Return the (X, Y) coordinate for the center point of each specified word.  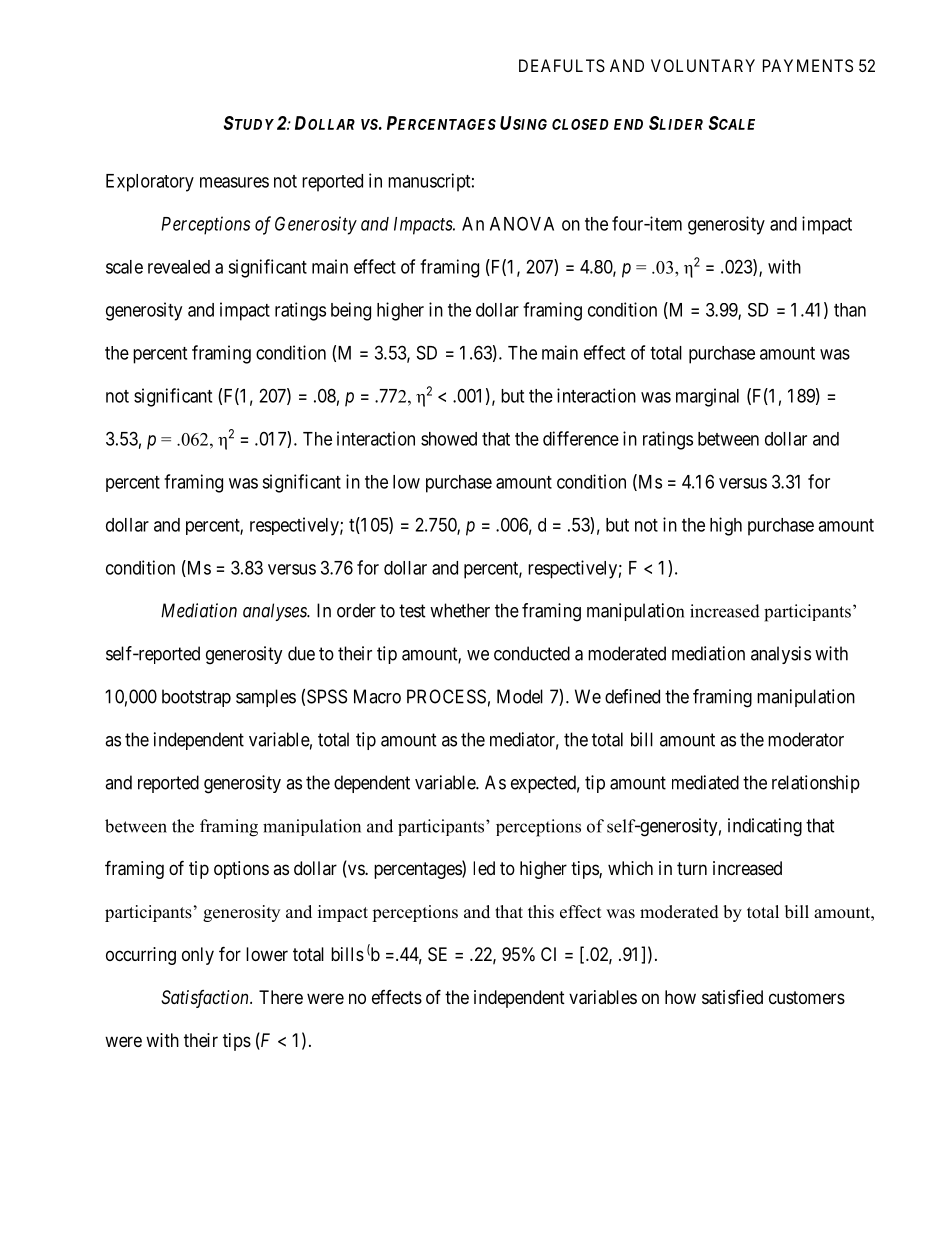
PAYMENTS (808, 65)
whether (460, 610)
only (198, 956)
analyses (276, 612)
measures (234, 182)
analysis (781, 655)
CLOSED (580, 124)
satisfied (732, 997)
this (541, 912)
